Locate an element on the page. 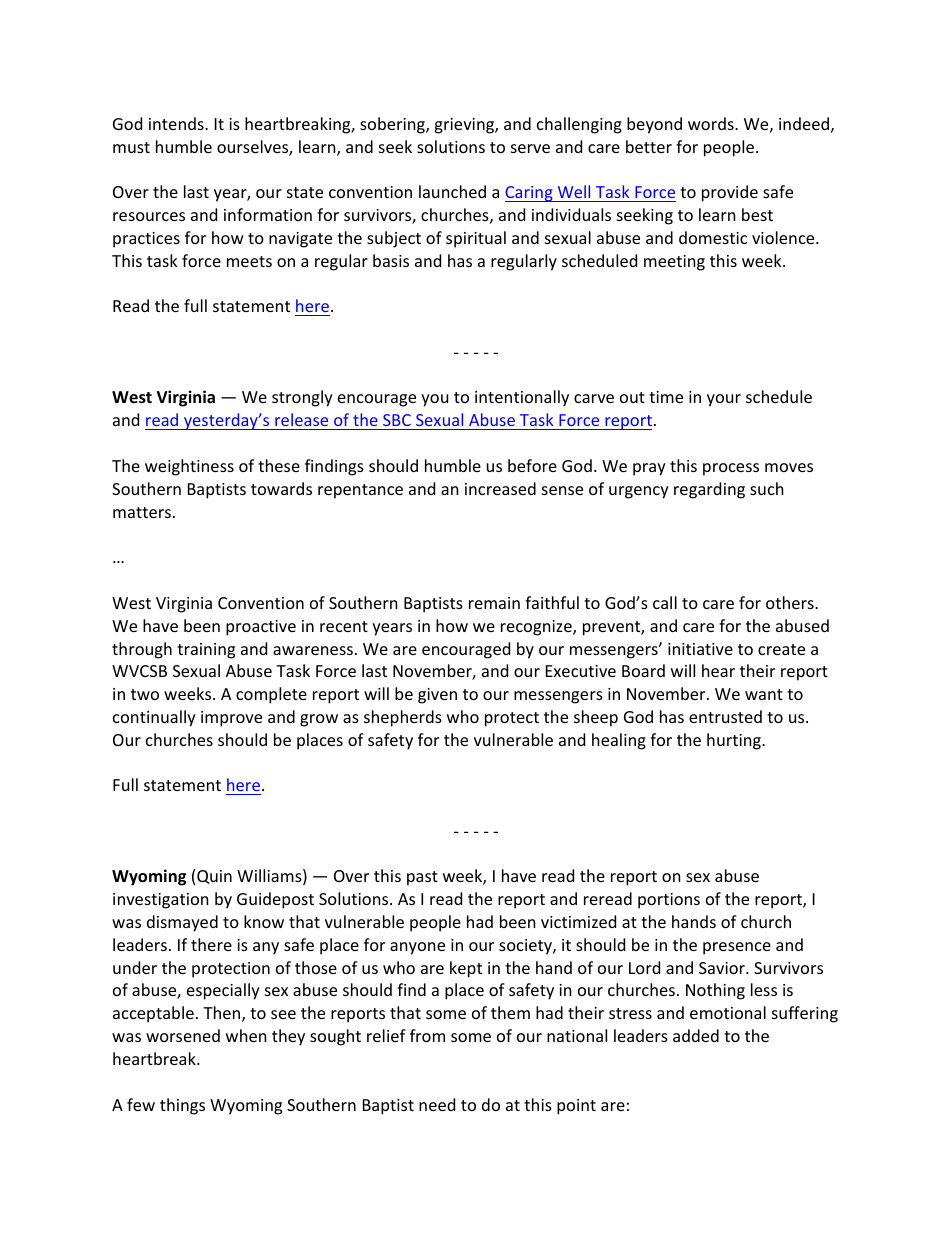 The width and height of the page is (952, 1233). words is located at coordinates (712, 123).
